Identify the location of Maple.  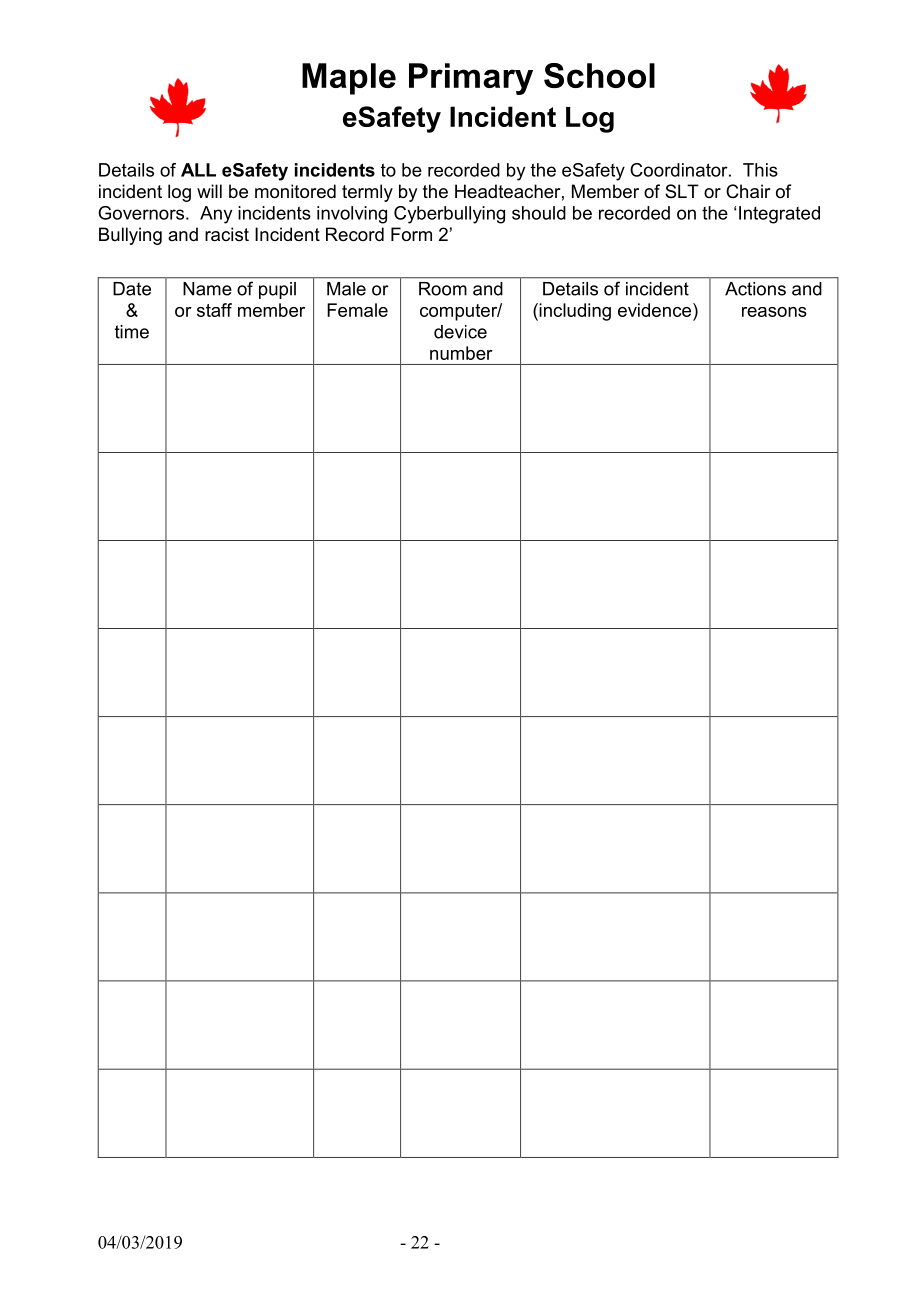
(349, 79).
